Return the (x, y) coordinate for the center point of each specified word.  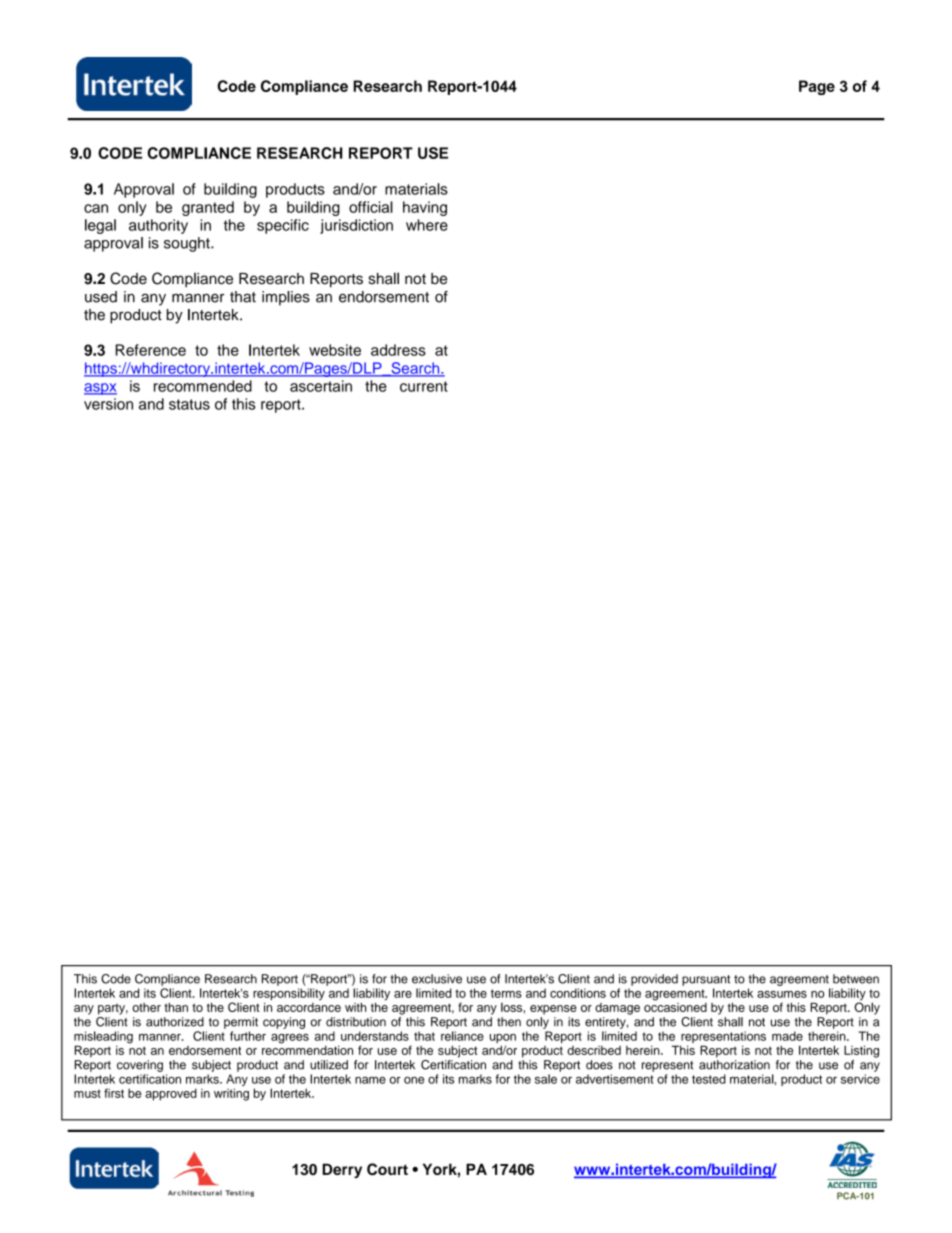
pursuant (706, 980)
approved (171, 1094)
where (427, 225)
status (189, 404)
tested (709, 1079)
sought (188, 244)
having (425, 208)
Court (387, 1169)
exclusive (437, 979)
